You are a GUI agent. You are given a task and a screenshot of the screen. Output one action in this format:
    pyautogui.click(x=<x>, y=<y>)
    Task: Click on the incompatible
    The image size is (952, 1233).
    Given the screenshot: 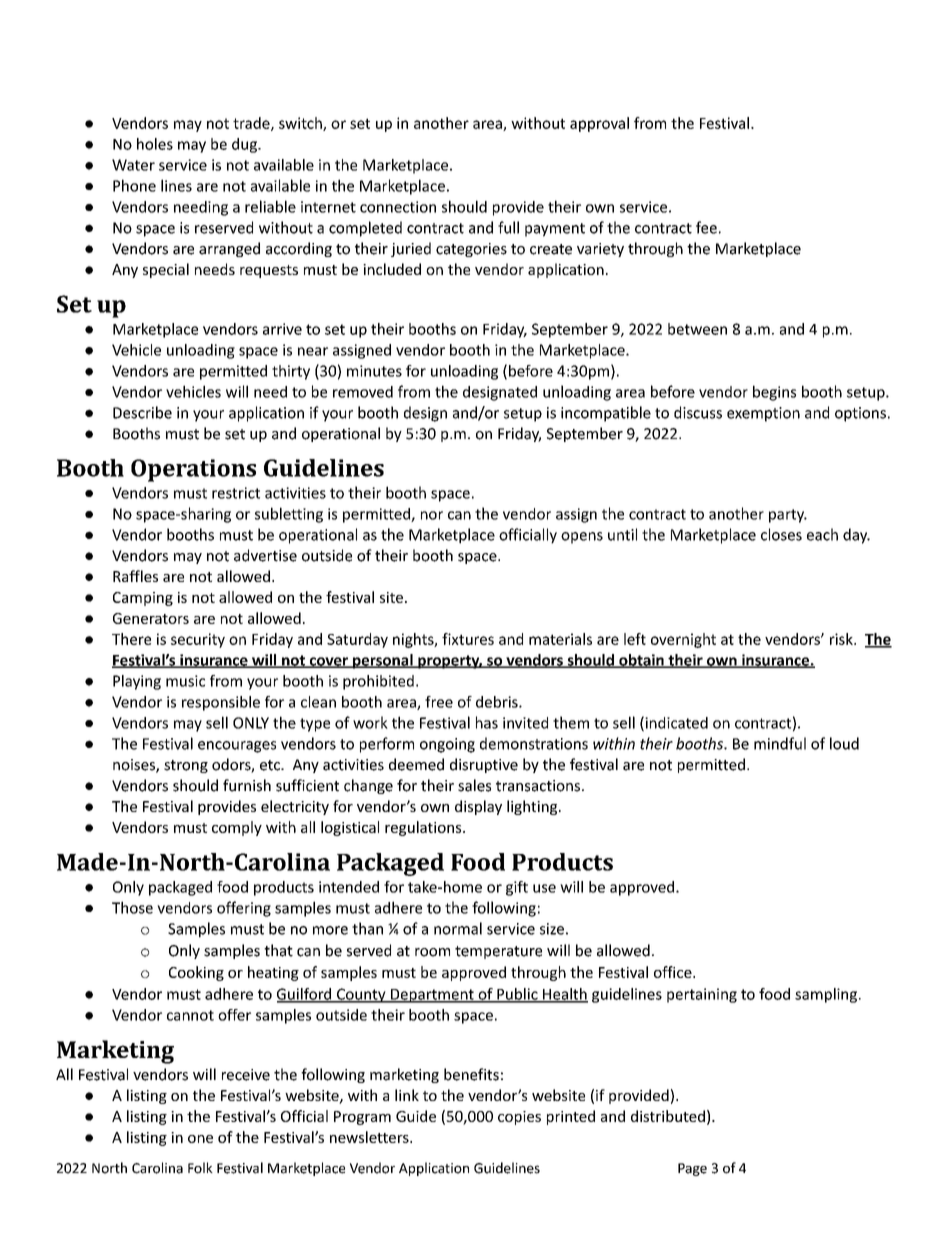 What is the action you would take?
    pyautogui.click(x=606, y=414)
